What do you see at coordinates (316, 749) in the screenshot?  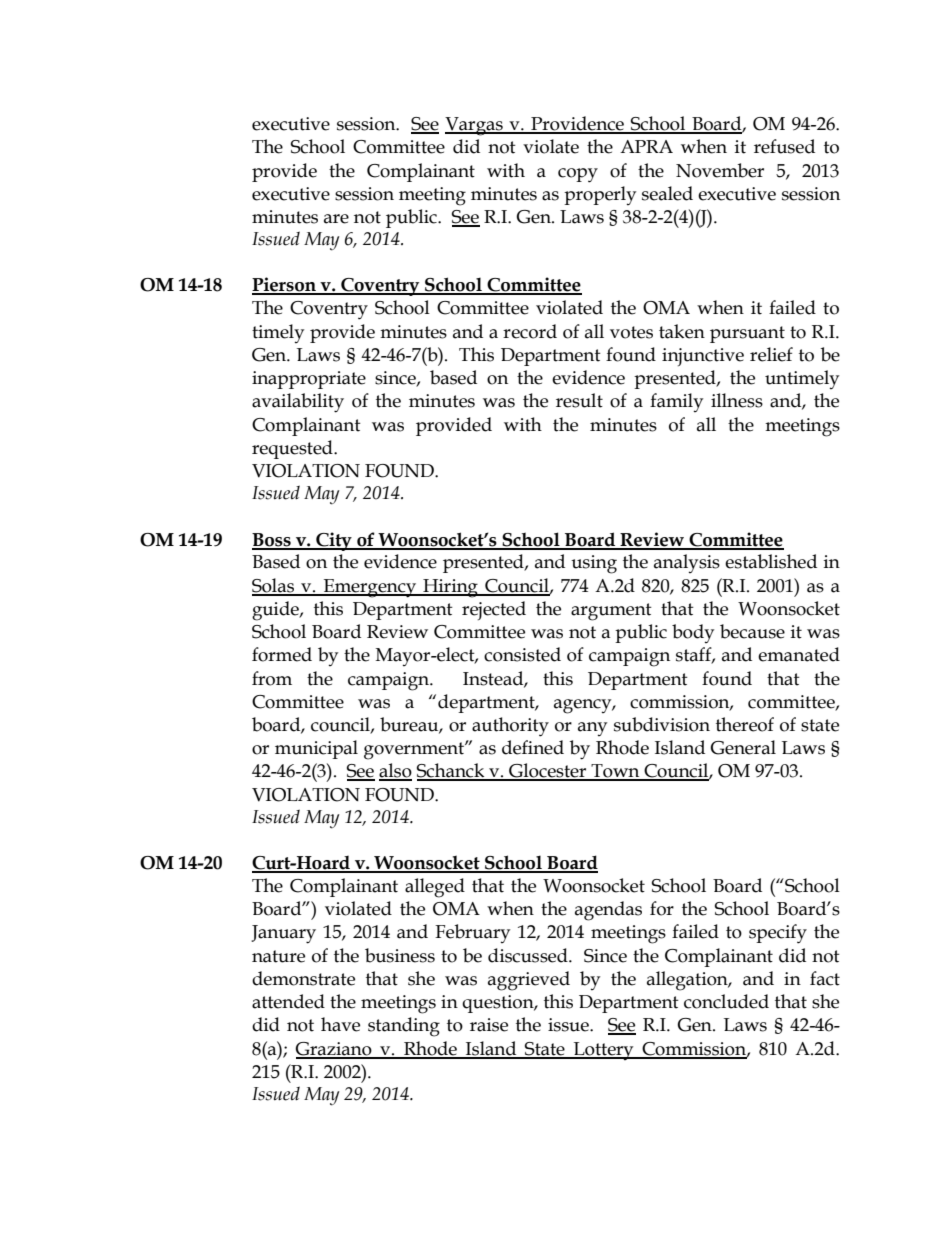 I see `municipal` at bounding box center [316, 749].
